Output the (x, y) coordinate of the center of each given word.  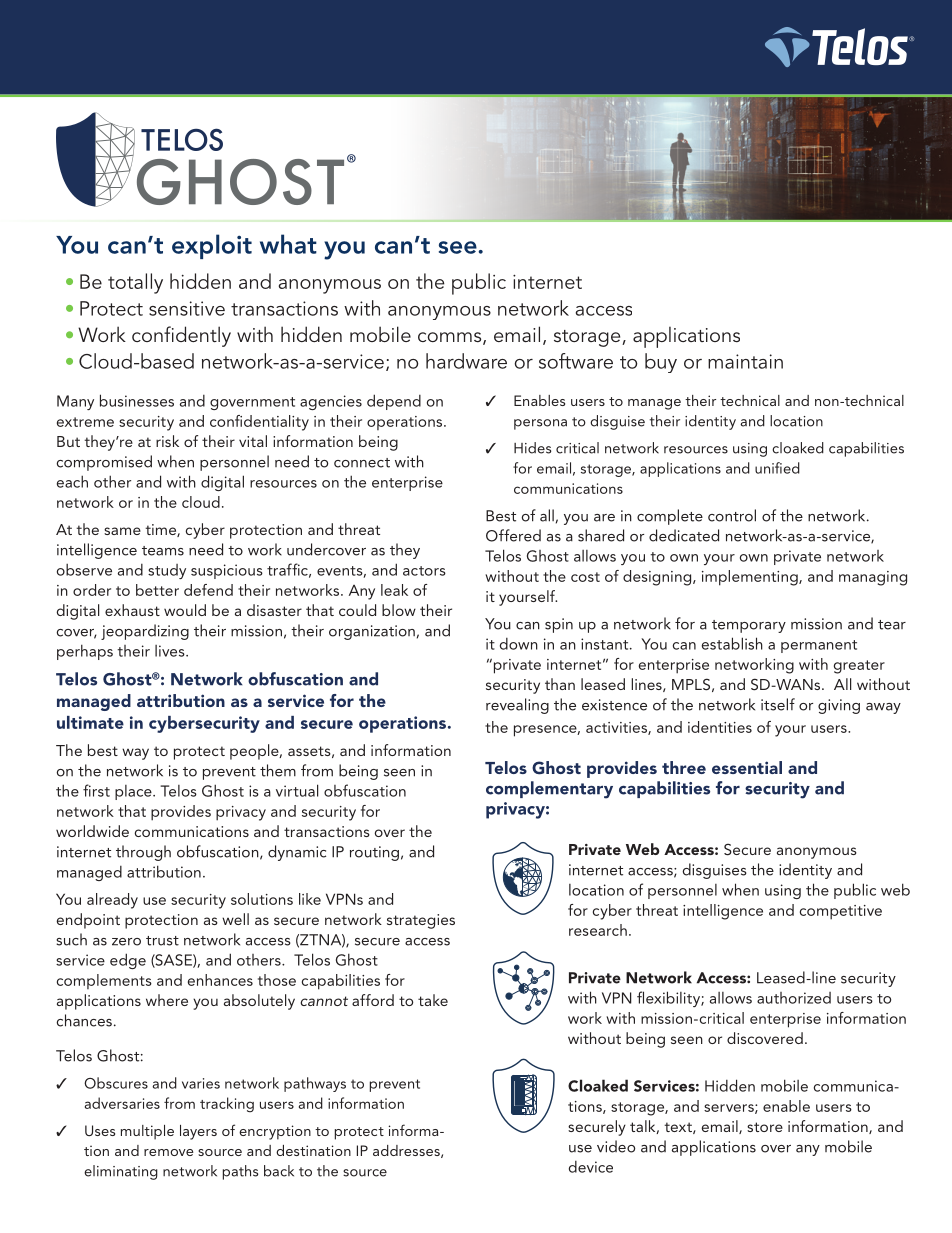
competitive (841, 912)
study (167, 571)
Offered (513, 535)
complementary (549, 790)
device (591, 1167)
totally (135, 283)
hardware (466, 361)
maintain (745, 361)
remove (169, 1152)
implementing (751, 578)
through (143, 853)
